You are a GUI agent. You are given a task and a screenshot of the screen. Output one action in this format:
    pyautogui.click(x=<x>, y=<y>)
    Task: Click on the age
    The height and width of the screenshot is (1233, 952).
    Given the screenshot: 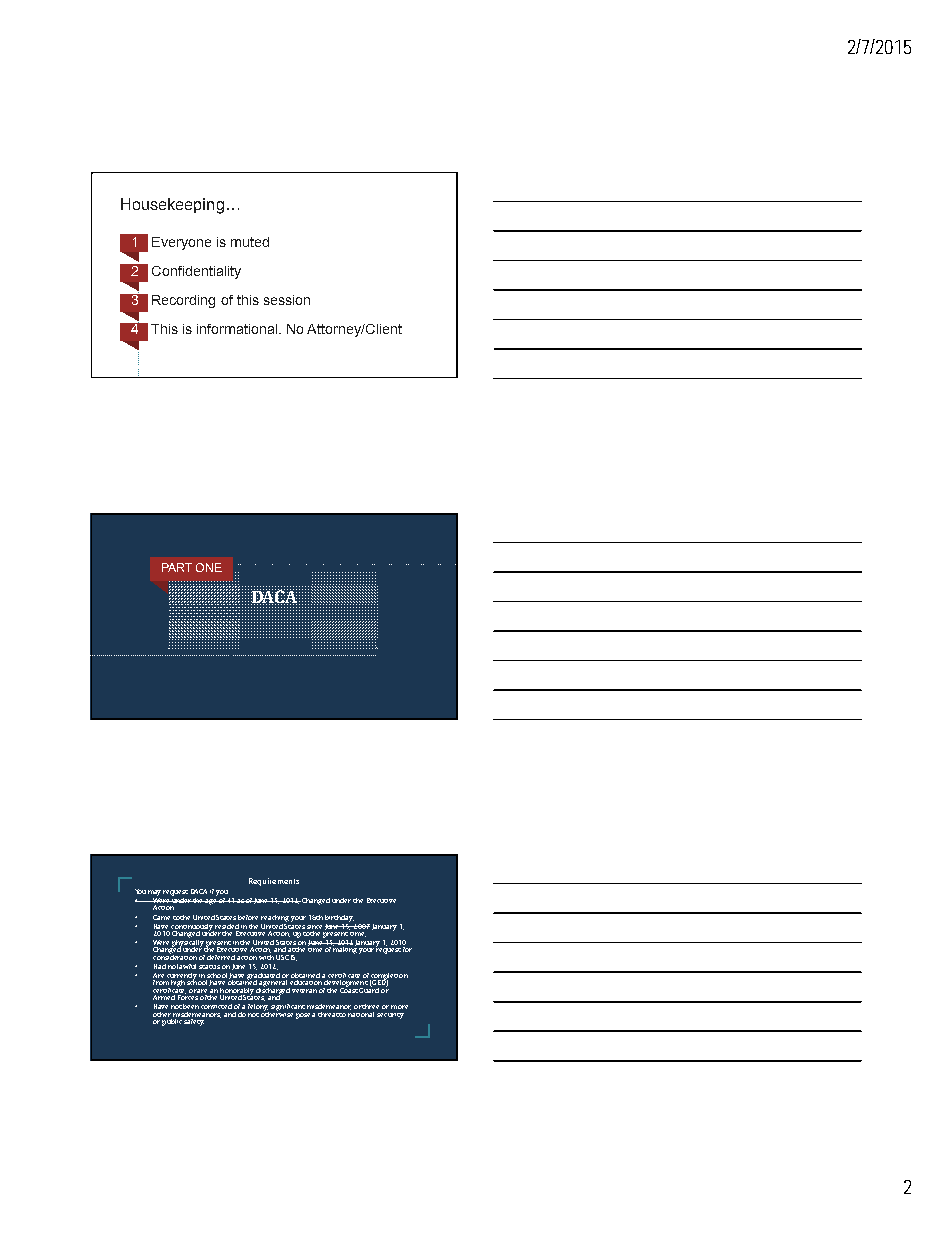 What is the action you would take?
    pyautogui.click(x=211, y=902)
